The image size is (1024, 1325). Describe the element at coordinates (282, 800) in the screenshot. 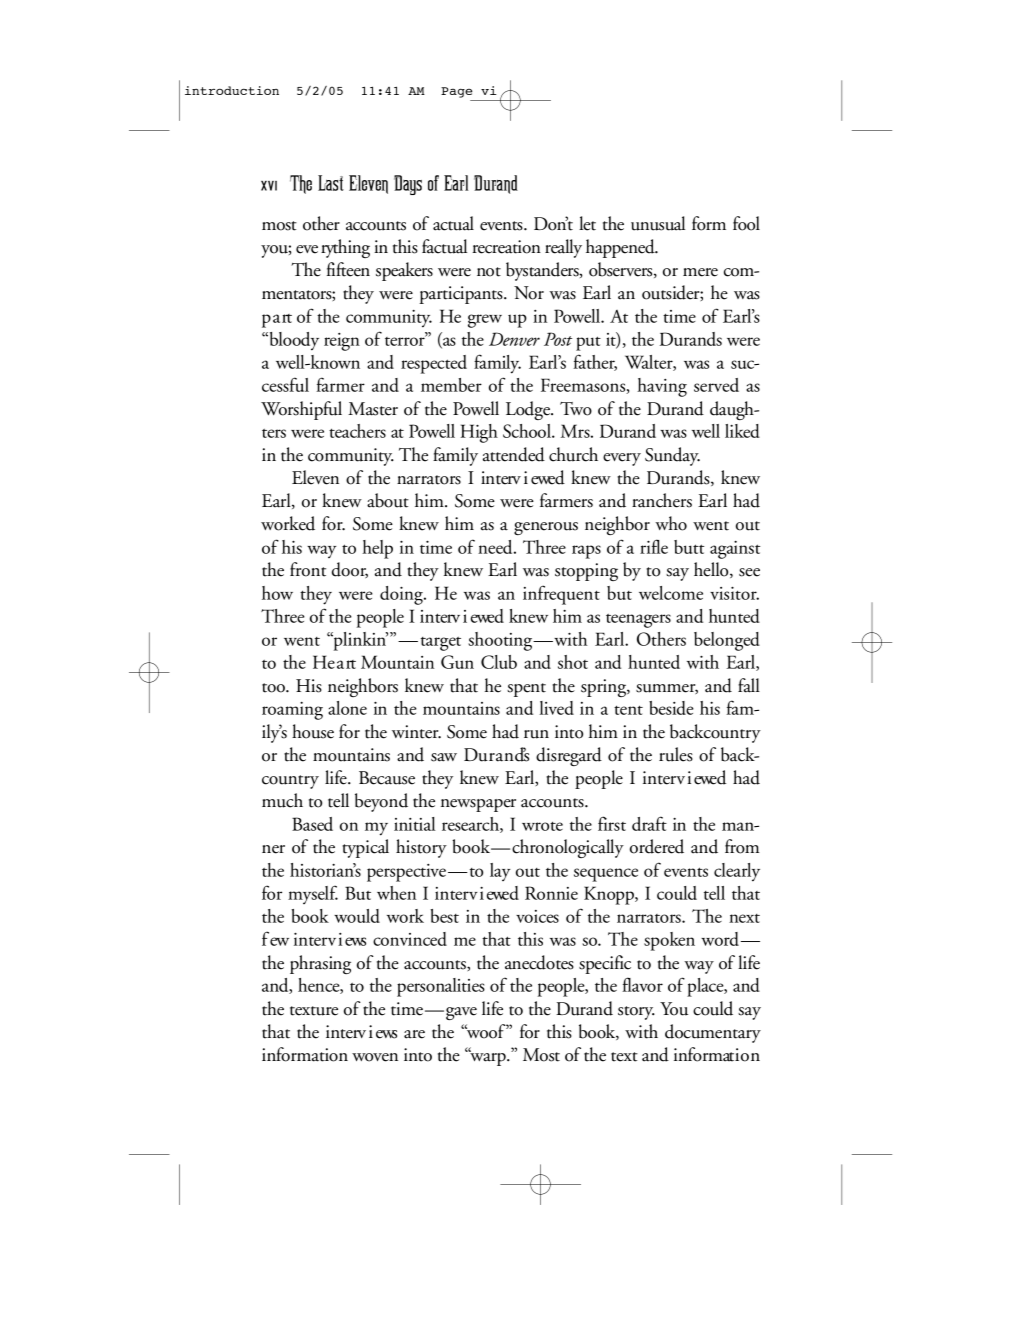

I see `much` at that location.
